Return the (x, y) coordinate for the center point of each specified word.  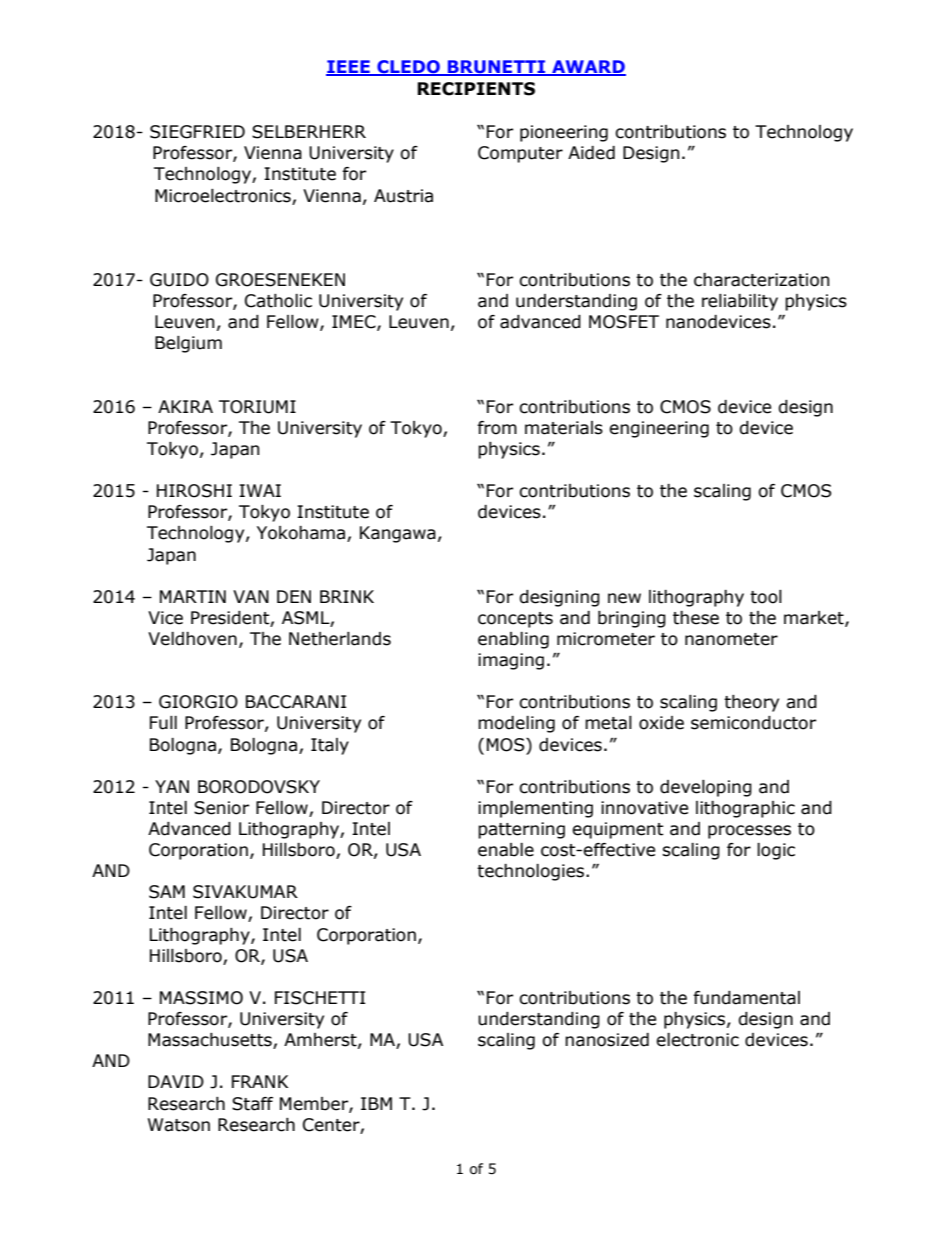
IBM (376, 1103)
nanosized (607, 1040)
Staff (252, 1104)
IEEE (349, 68)
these (696, 618)
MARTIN (193, 596)
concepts (515, 620)
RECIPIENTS (476, 89)
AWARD (588, 68)
